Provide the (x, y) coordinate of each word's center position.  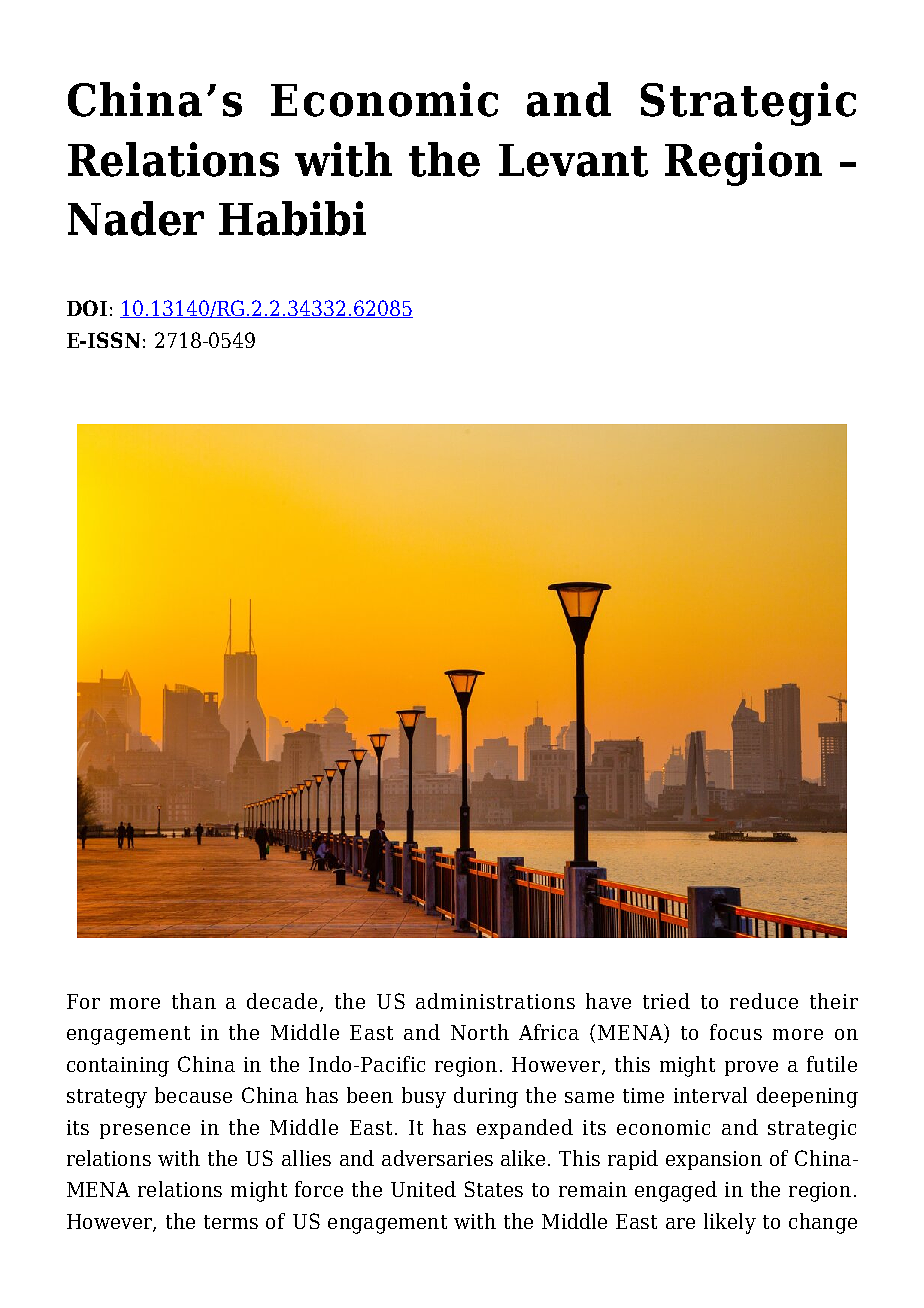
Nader (136, 218)
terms (231, 1222)
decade (282, 1001)
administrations (495, 1001)
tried (666, 1001)
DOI (87, 308)
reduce (764, 1001)
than (194, 1001)
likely (730, 1223)
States (494, 1189)
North (480, 1032)
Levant (573, 160)
